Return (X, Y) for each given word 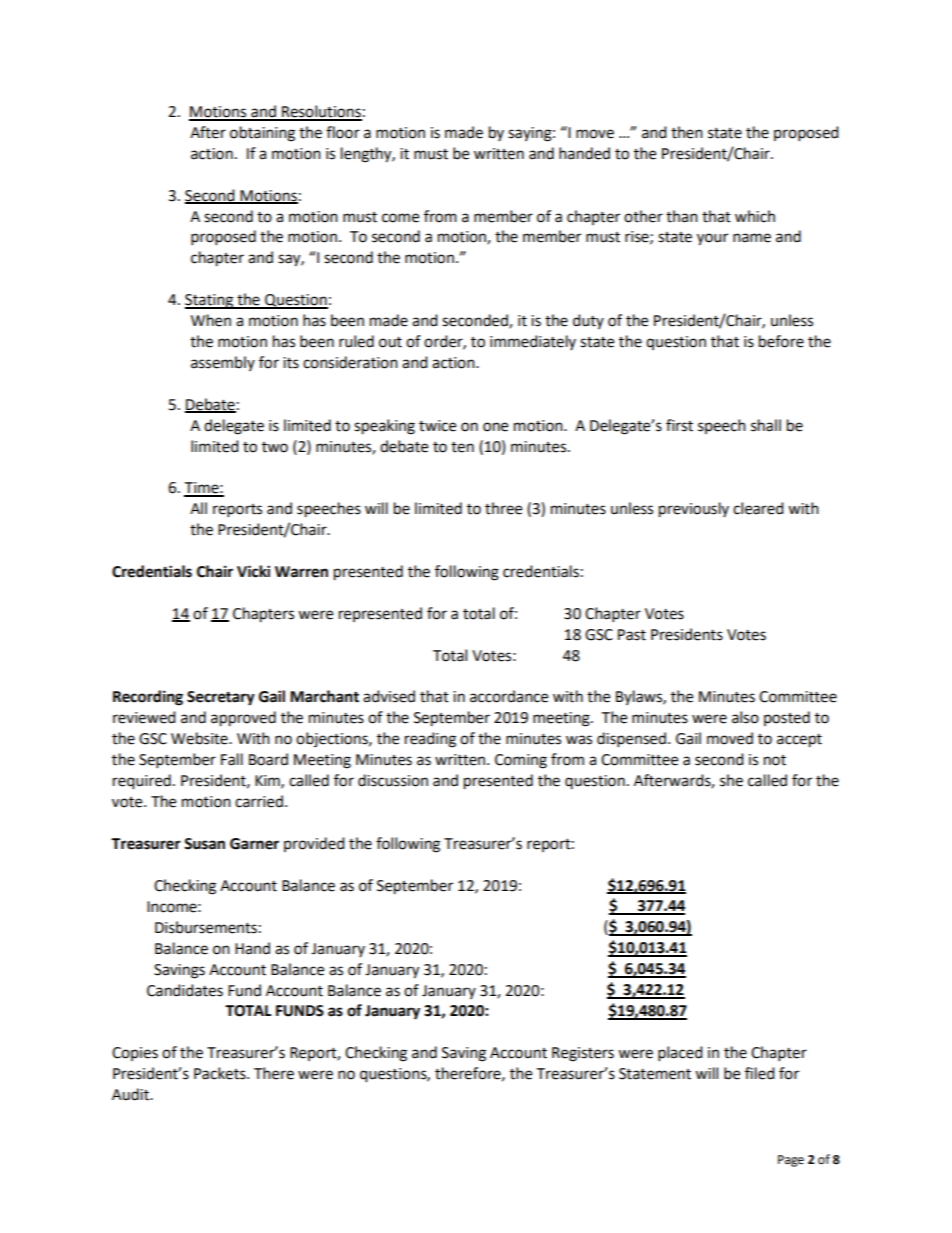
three (503, 508)
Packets (221, 1073)
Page (791, 1161)
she (731, 780)
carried (259, 801)
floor (343, 132)
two (275, 447)
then (687, 132)
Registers (583, 1054)
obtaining (262, 134)
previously (694, 510)
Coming (521, 761)
